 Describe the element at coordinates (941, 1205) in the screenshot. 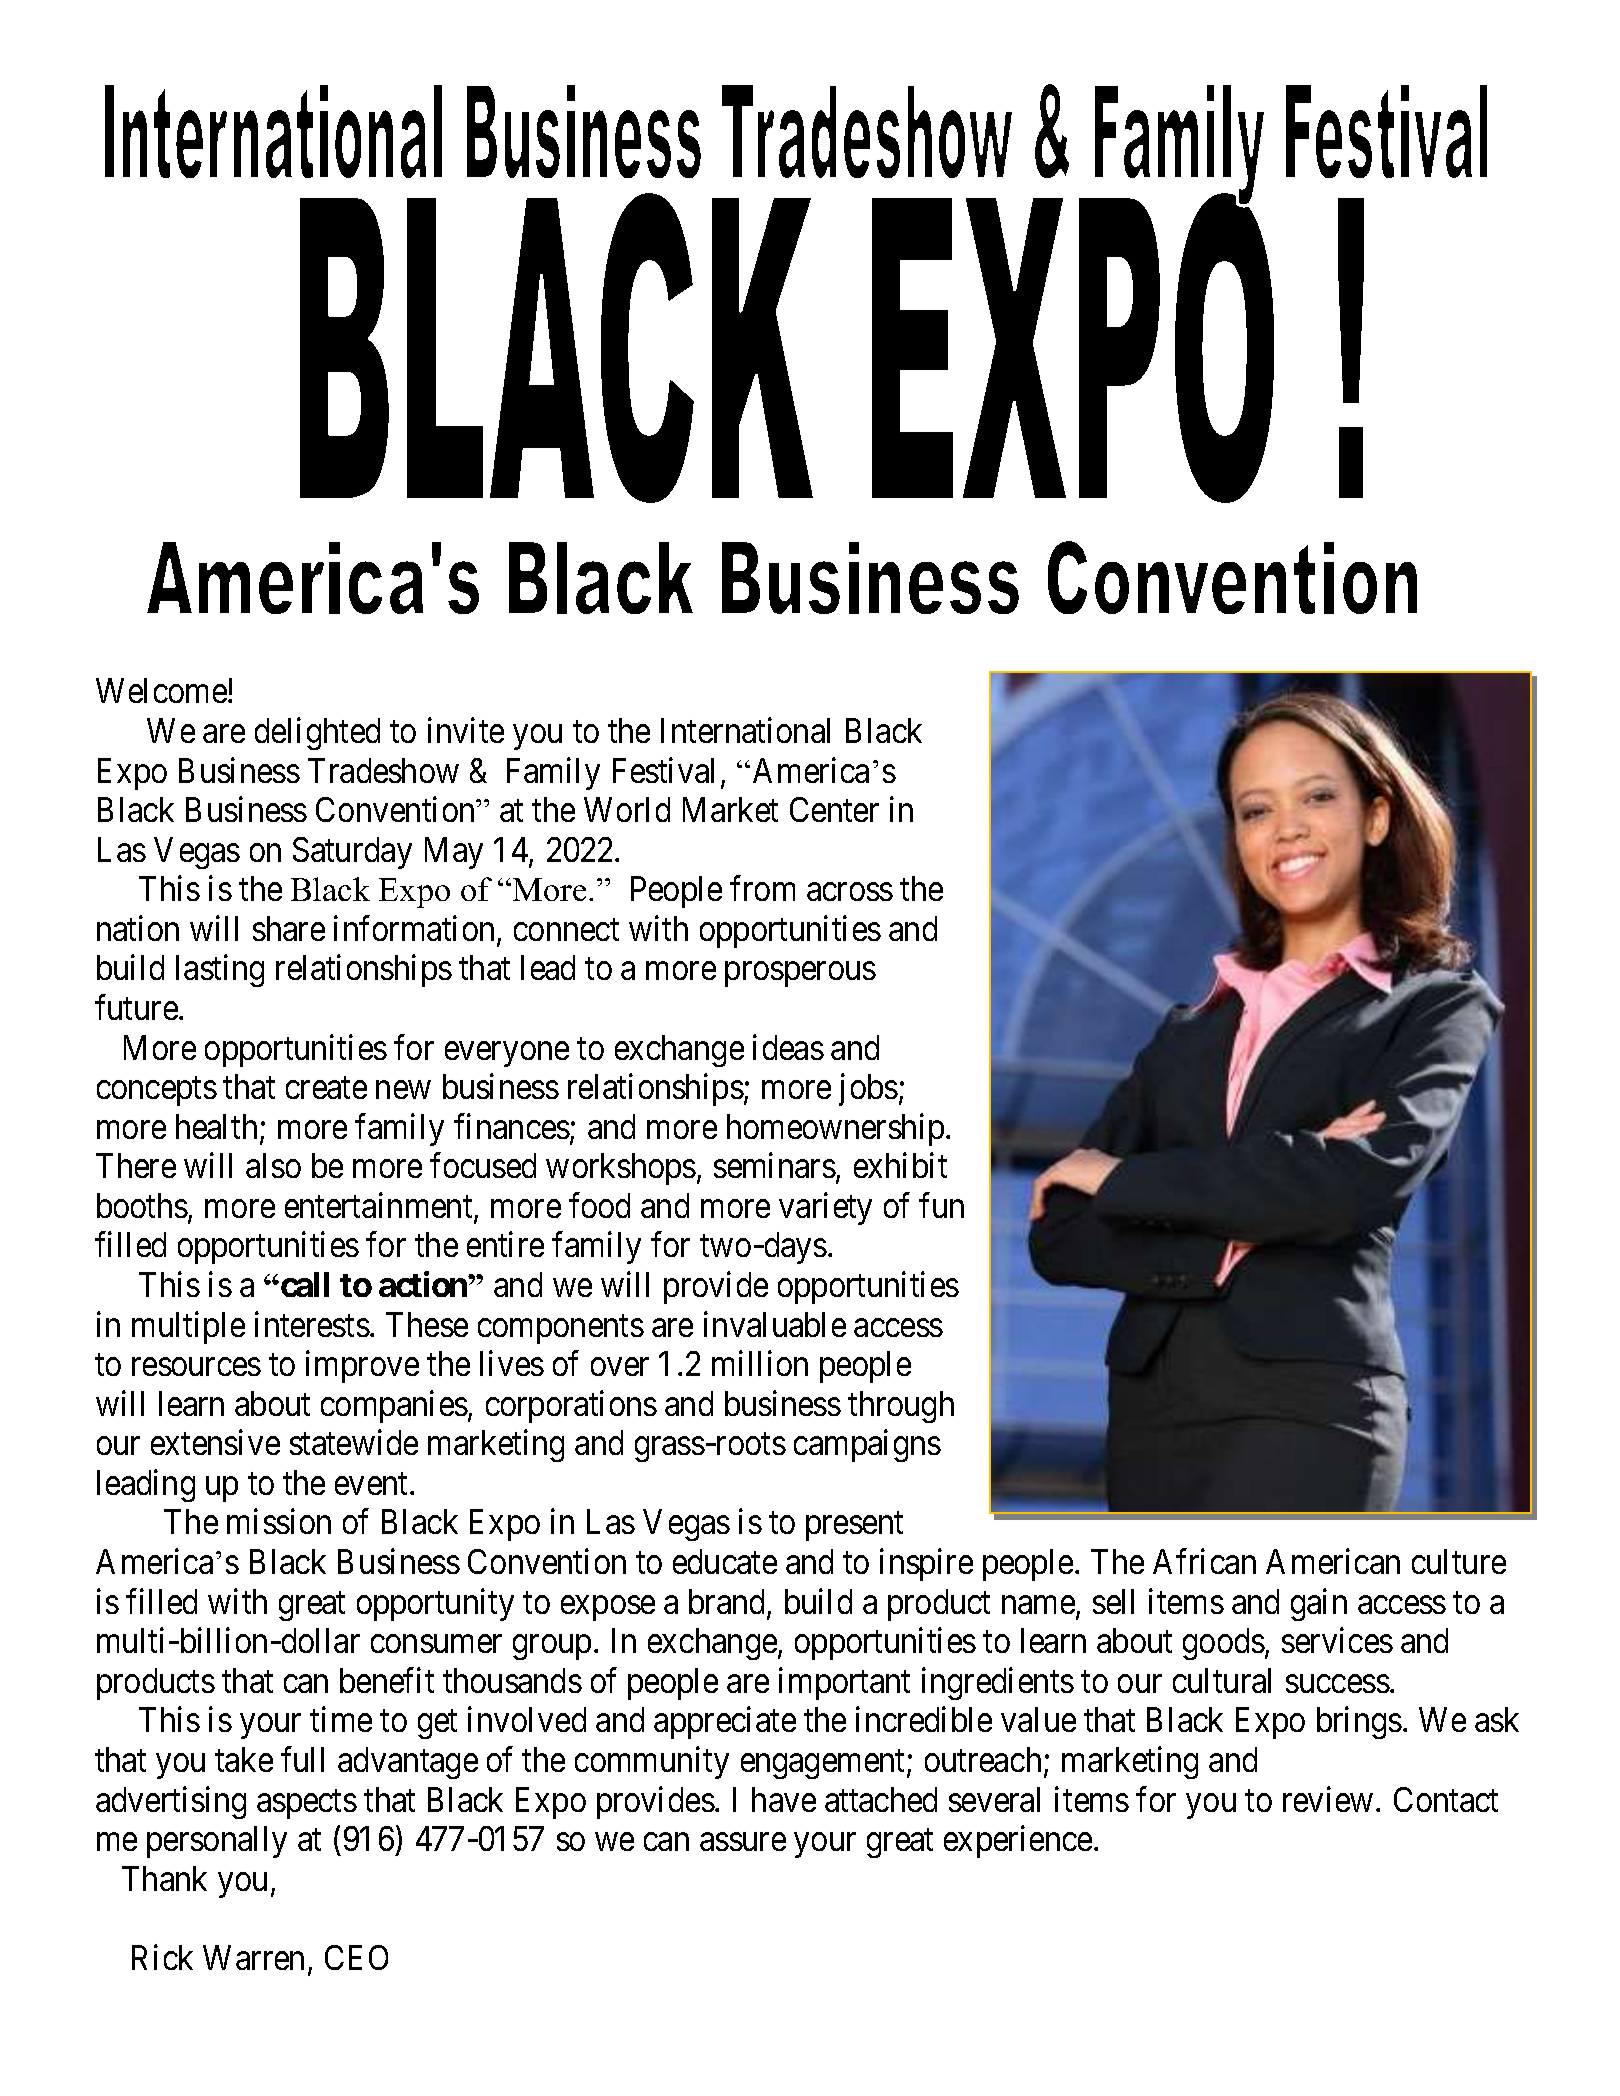

I see `fun` at that location.
